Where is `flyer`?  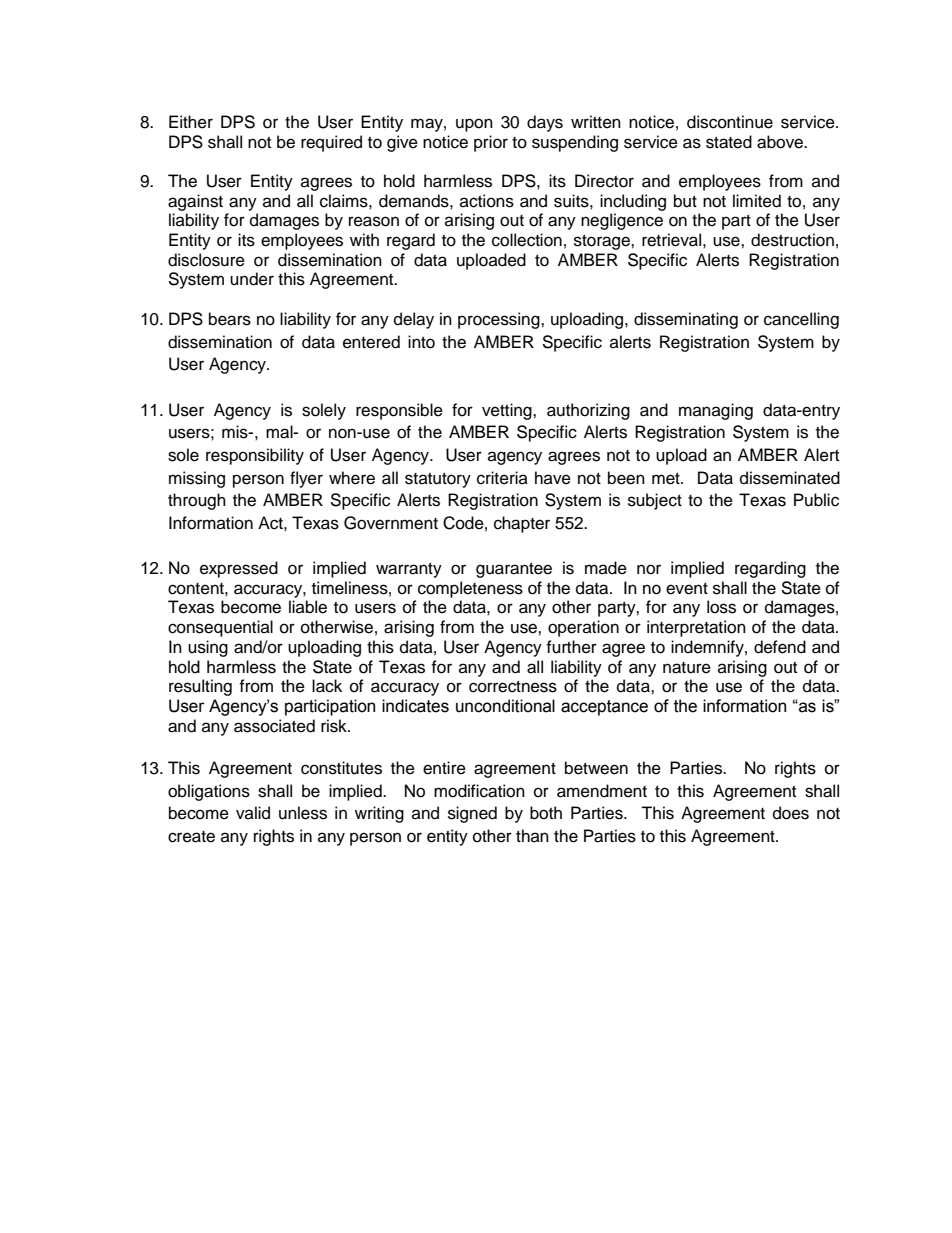 flyer is located at coordinates (306, 479).
